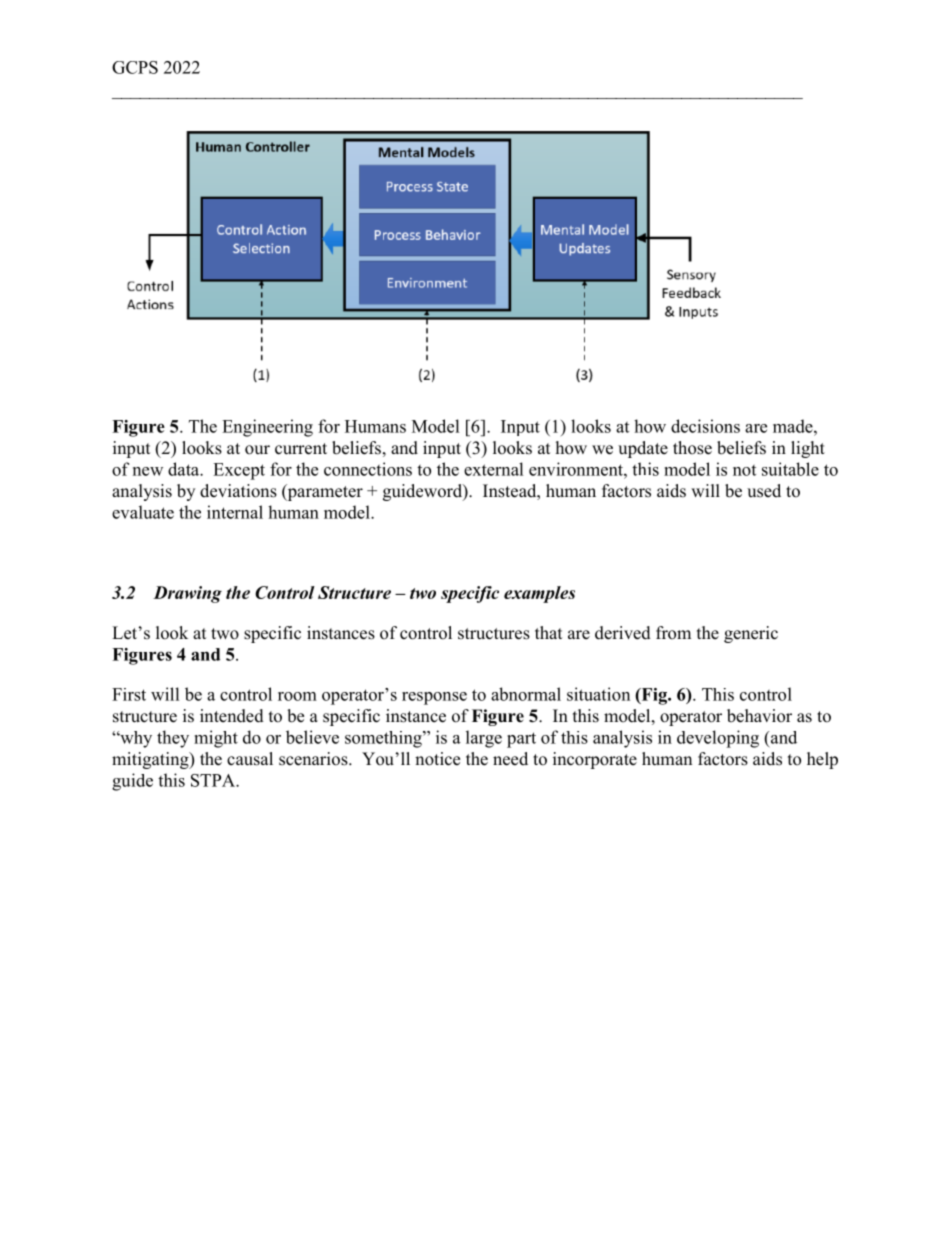 This screenshot has height=1233, width=952. I want to click on room, so click(297, 696).
